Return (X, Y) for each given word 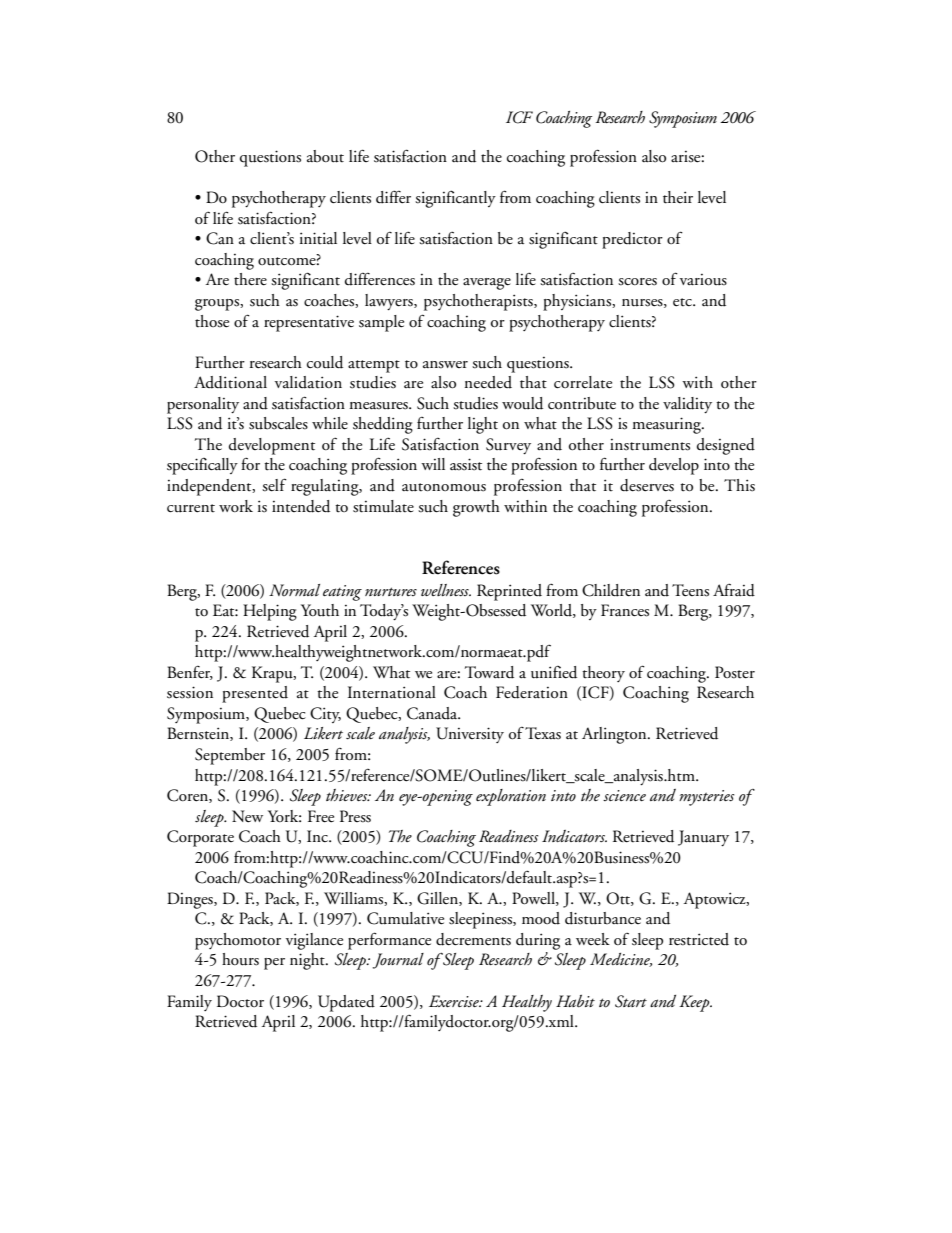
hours (240, 959)
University (470, 735)
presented (255, 694)
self (274, 485)
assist (466, 464)
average (487, 284)
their (678, 197)
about (325, 156)
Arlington (615, 735)
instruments (650, 445)
